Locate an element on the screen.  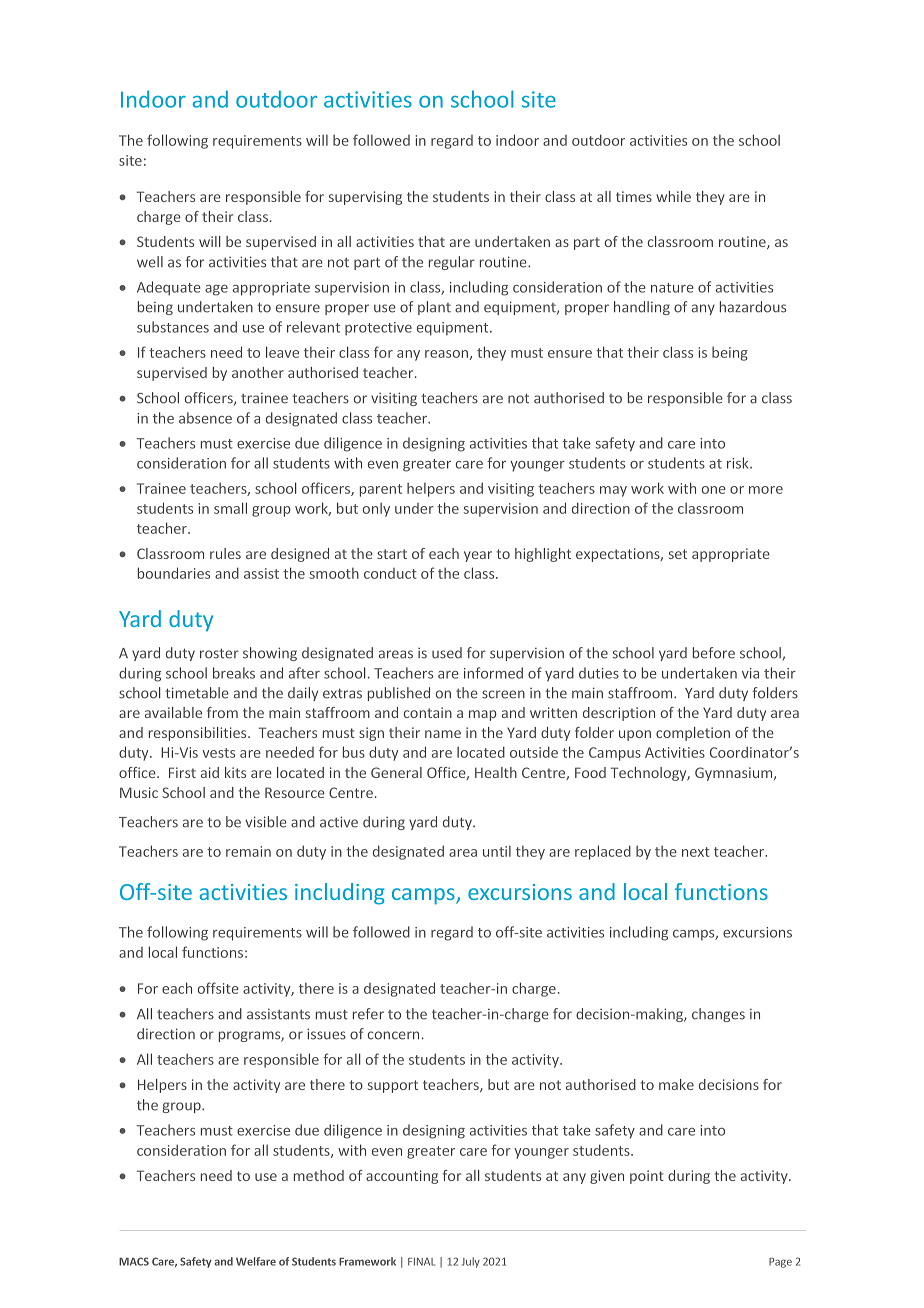
name is located at coordinates (443, 734).
